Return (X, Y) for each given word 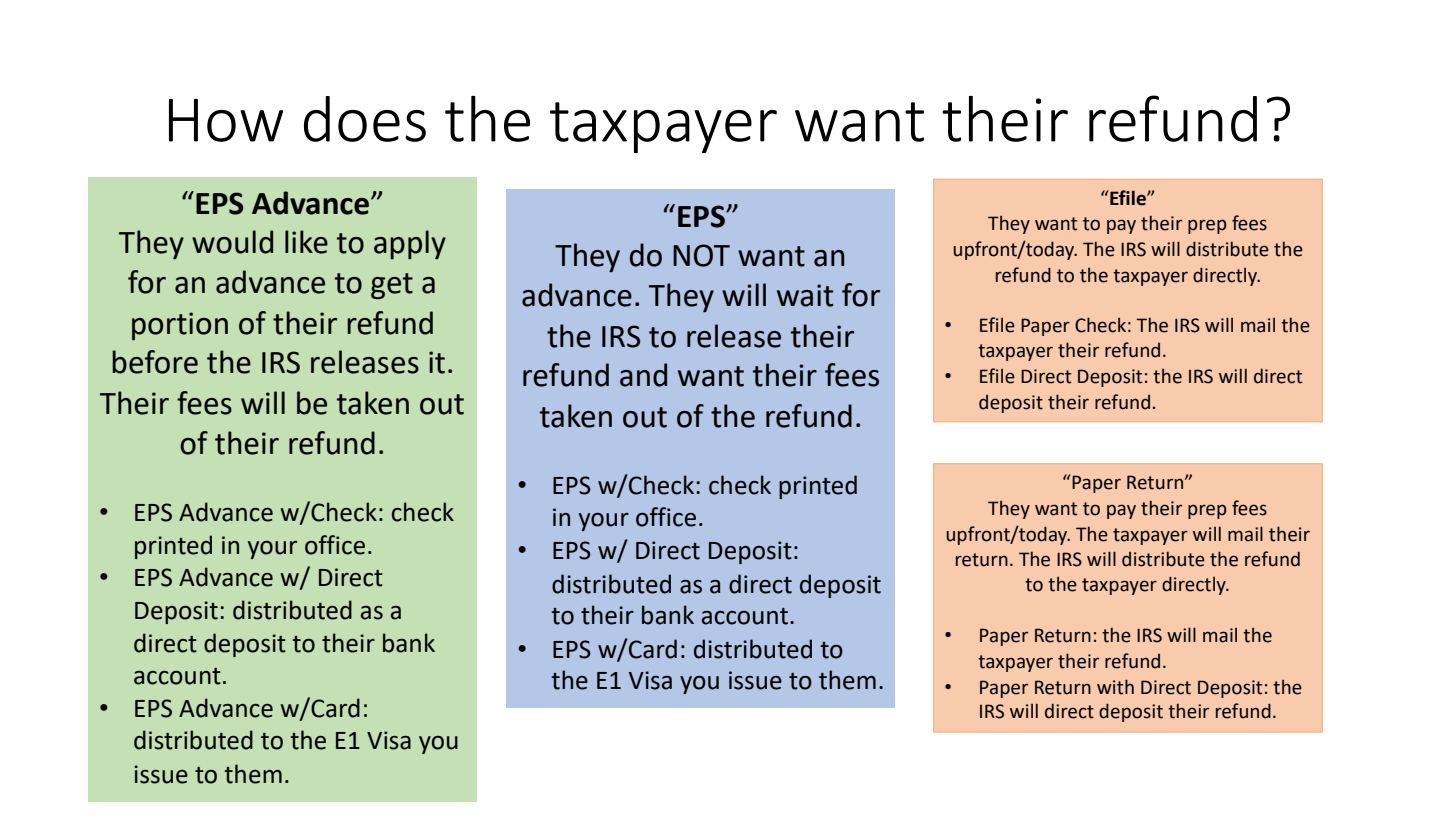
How (226, 120)
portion (180, 326)
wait (805, 295)
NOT (701, 255)
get (392, 286)
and (643, 375)
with (1115, 687)
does (365, 119)
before (155, 362)
